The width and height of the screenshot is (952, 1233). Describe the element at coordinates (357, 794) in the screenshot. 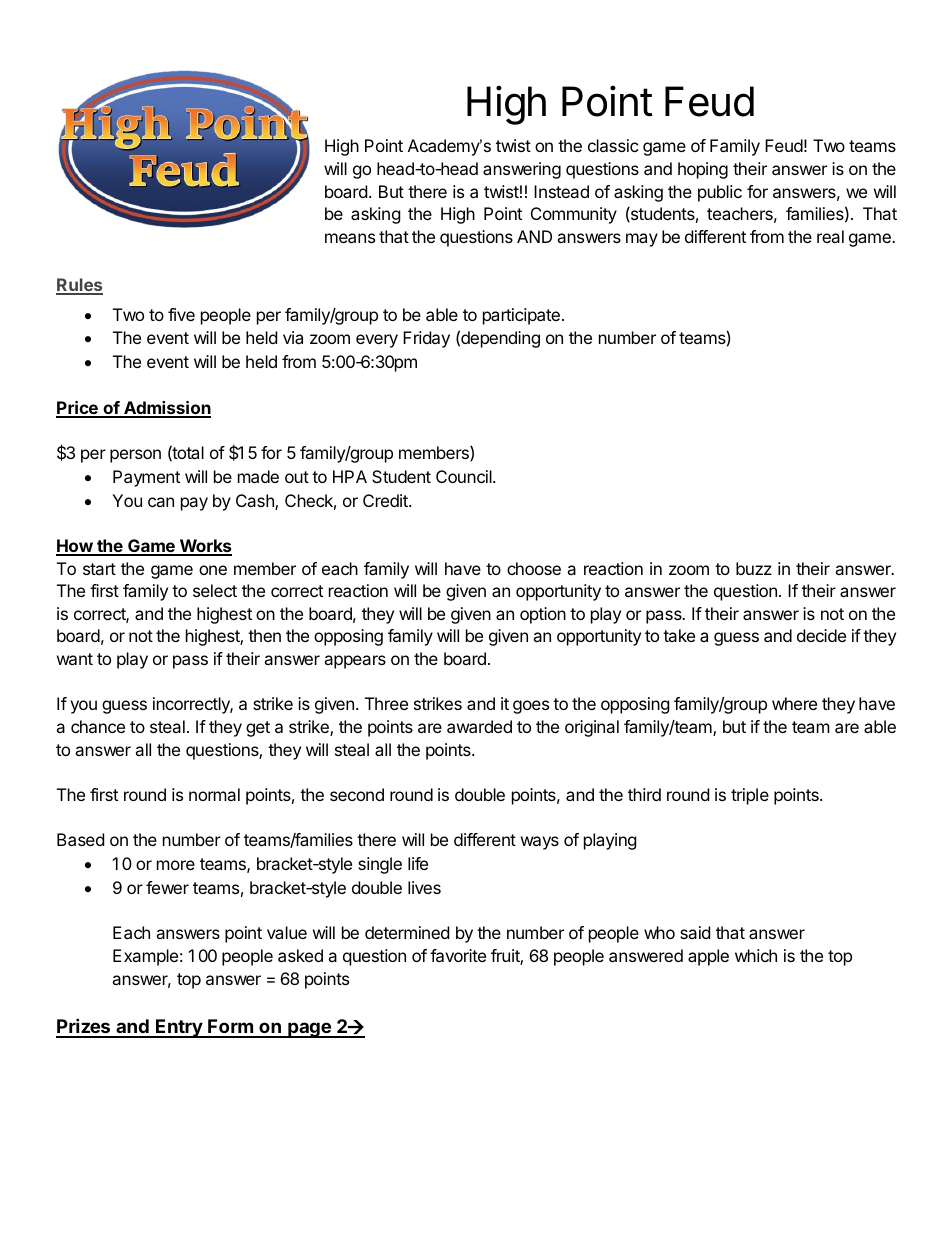

I see `second` at that location.
